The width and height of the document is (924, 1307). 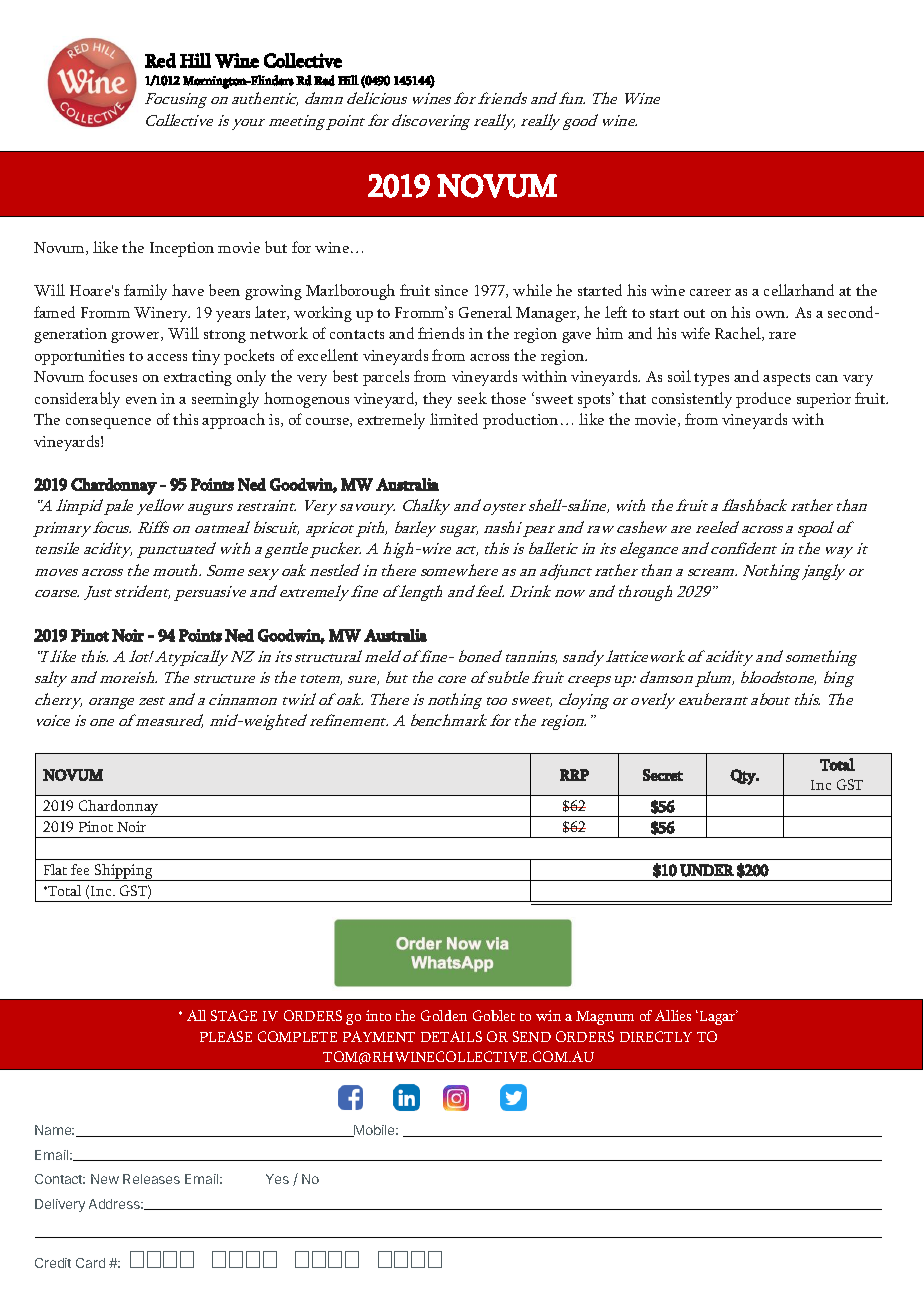 I want to click on Shipping, so click(x=124, y=872).
